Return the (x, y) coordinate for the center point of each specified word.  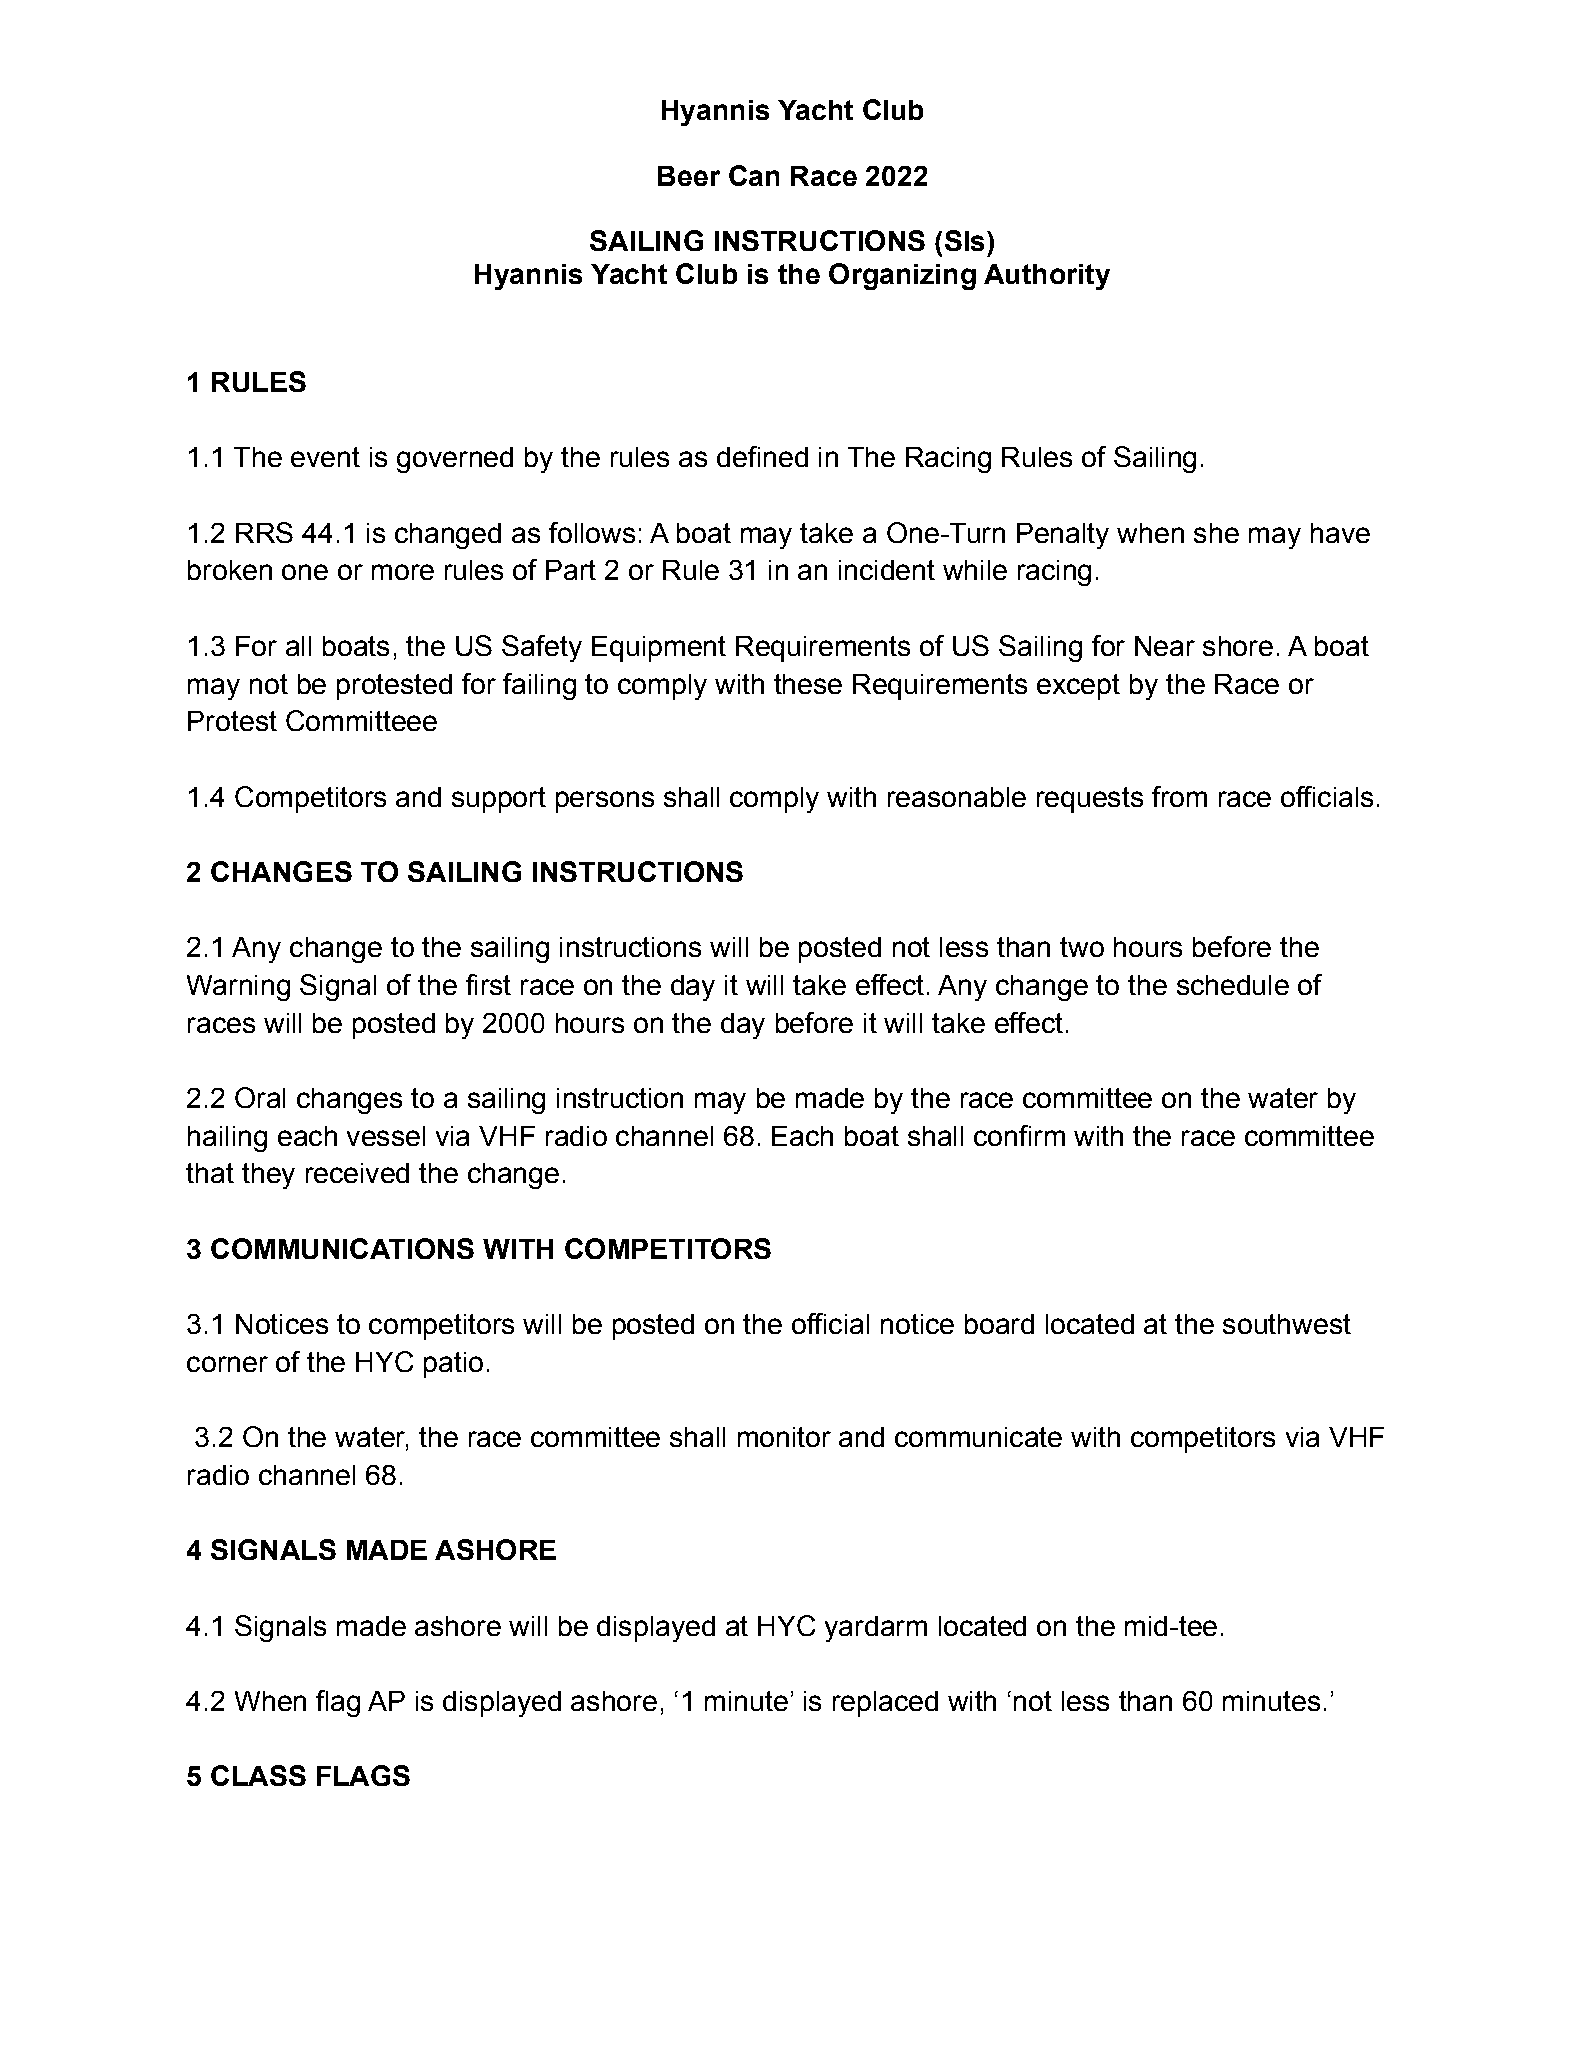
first (488, 984)
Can (754, 175)
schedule (1233, 985)
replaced (885, 1704)
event (325, 457)
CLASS (258, 1775)
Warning (238, 988)
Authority (1047, 277)
